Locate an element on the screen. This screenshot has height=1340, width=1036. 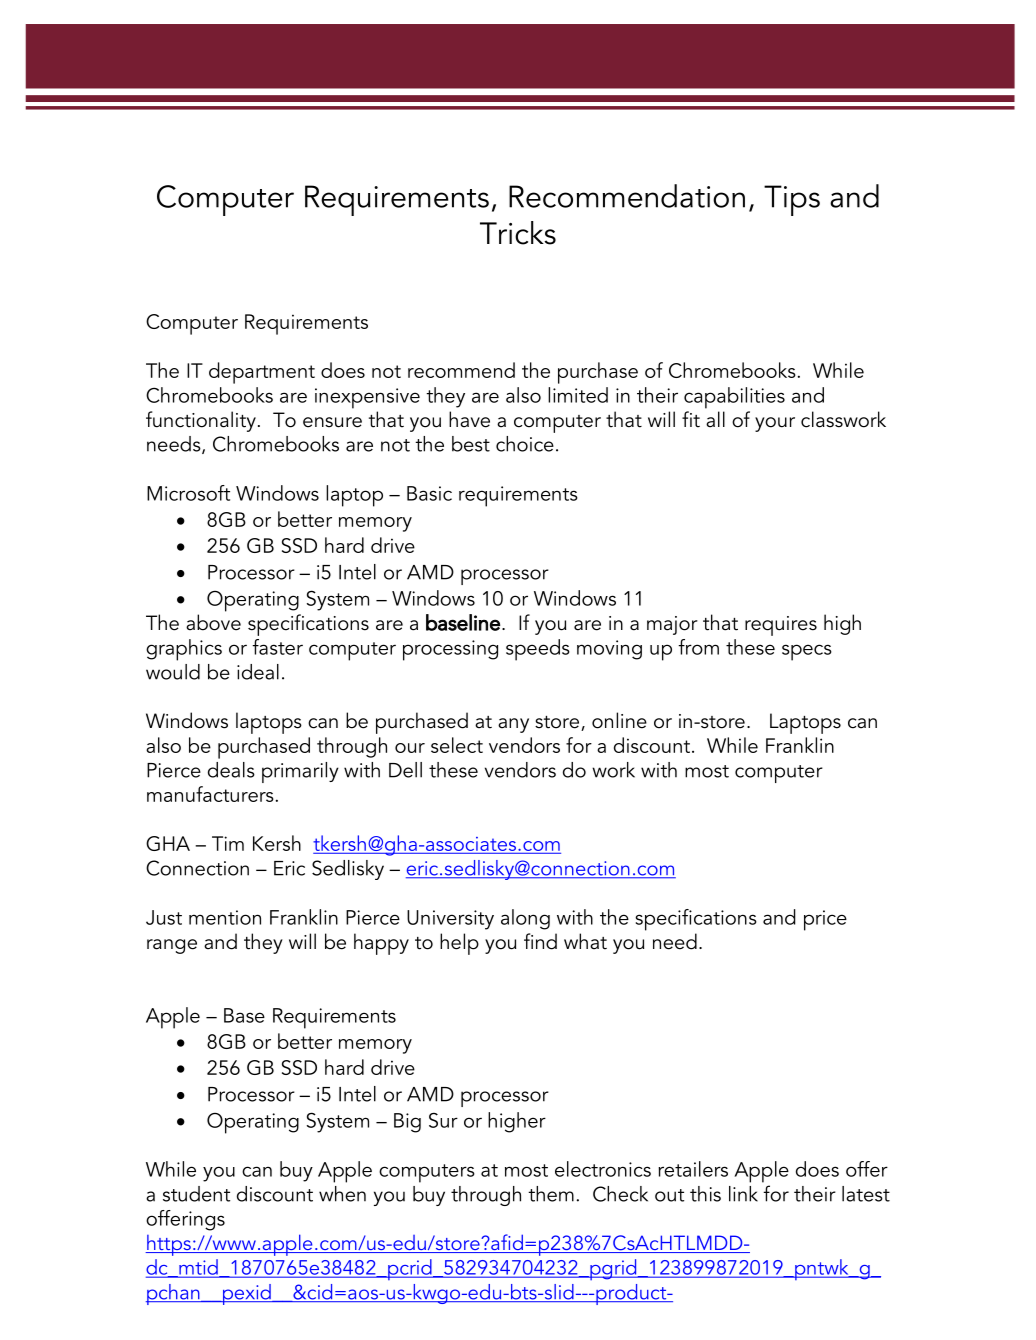
specs is located at coordinates (807, 652).
